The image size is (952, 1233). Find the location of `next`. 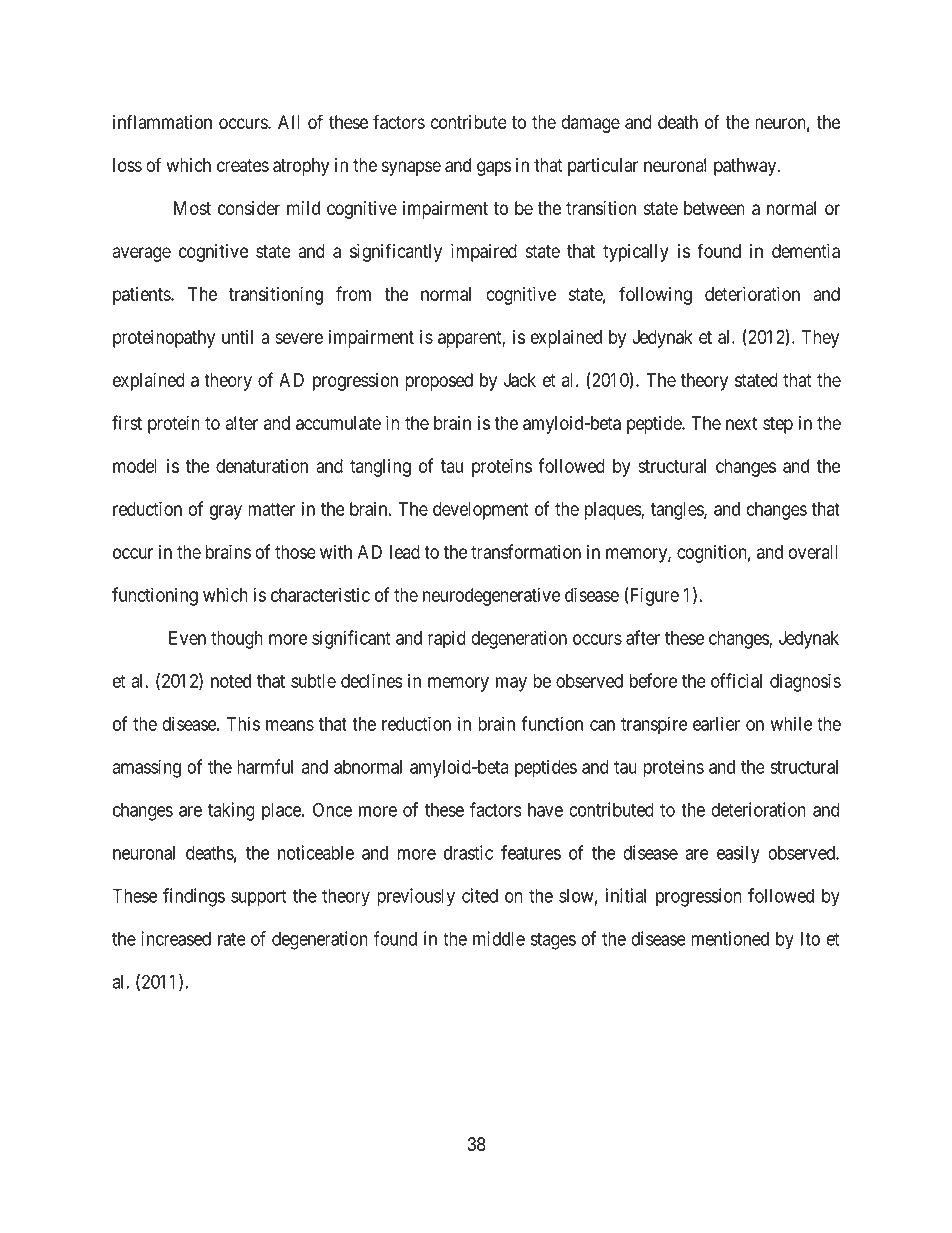

next is located at coordinates (741, 423).
